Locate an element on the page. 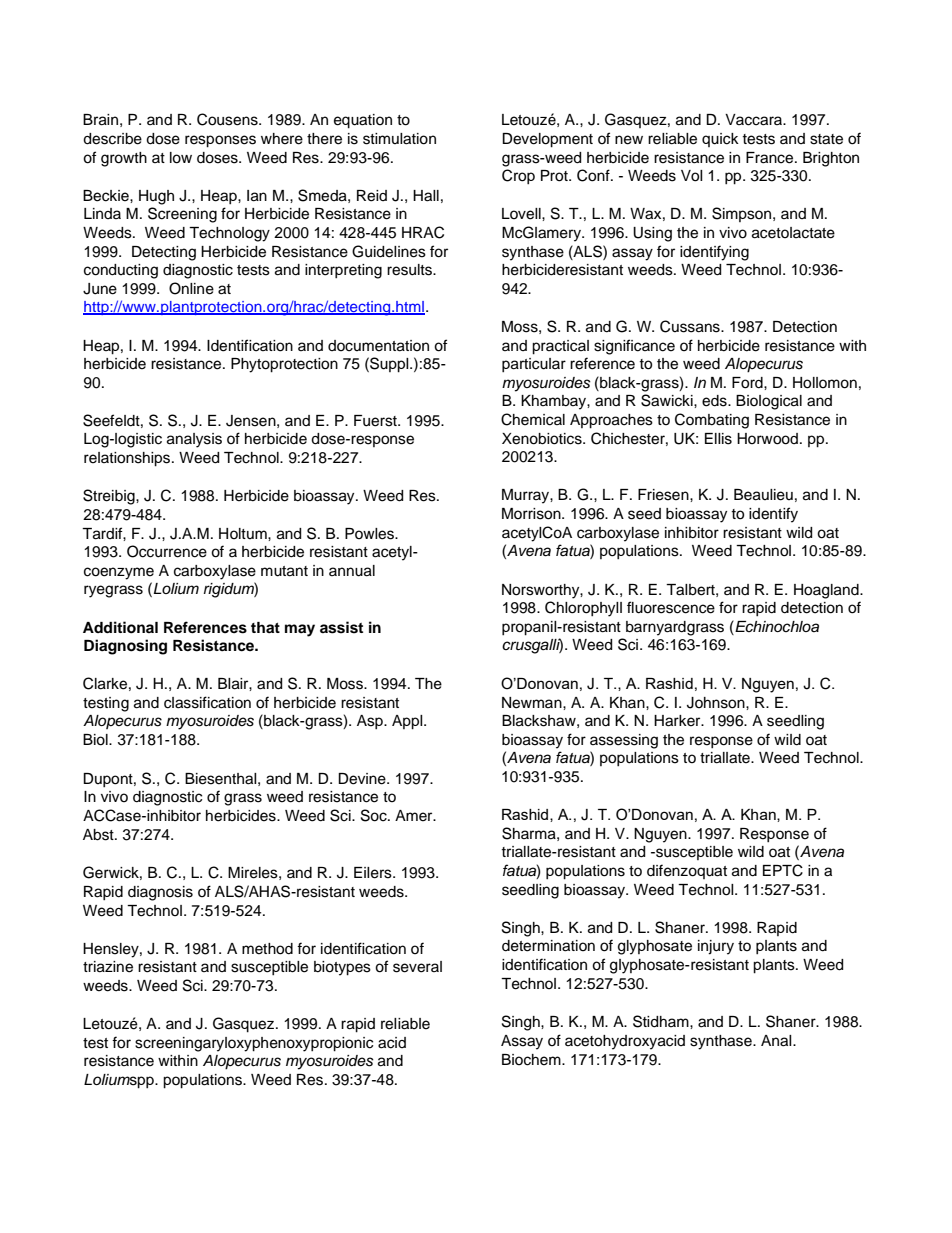  method is located at coordinates (267, 949).
